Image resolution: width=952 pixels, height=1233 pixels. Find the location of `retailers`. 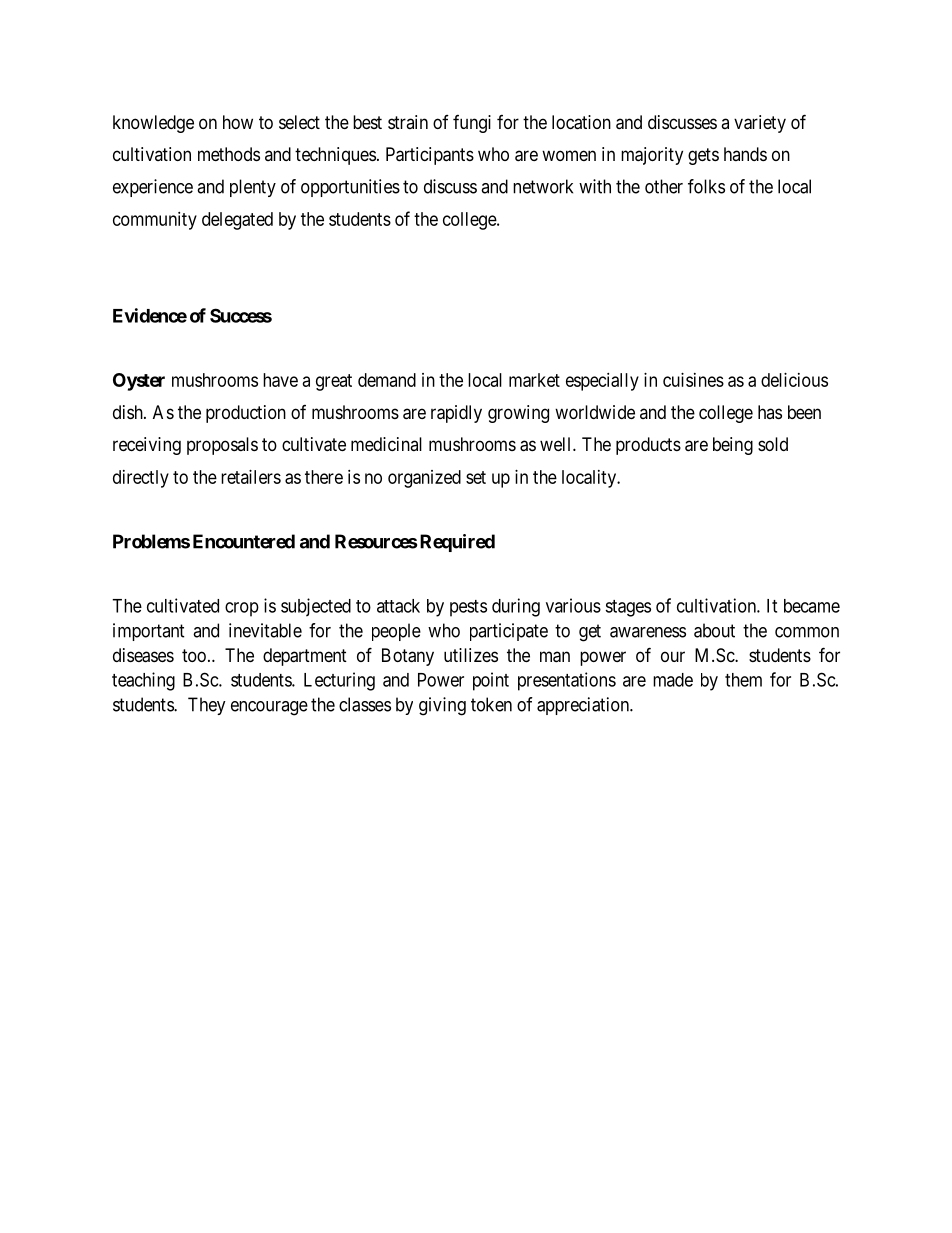

retailers is located at coordinates (251, 477).
